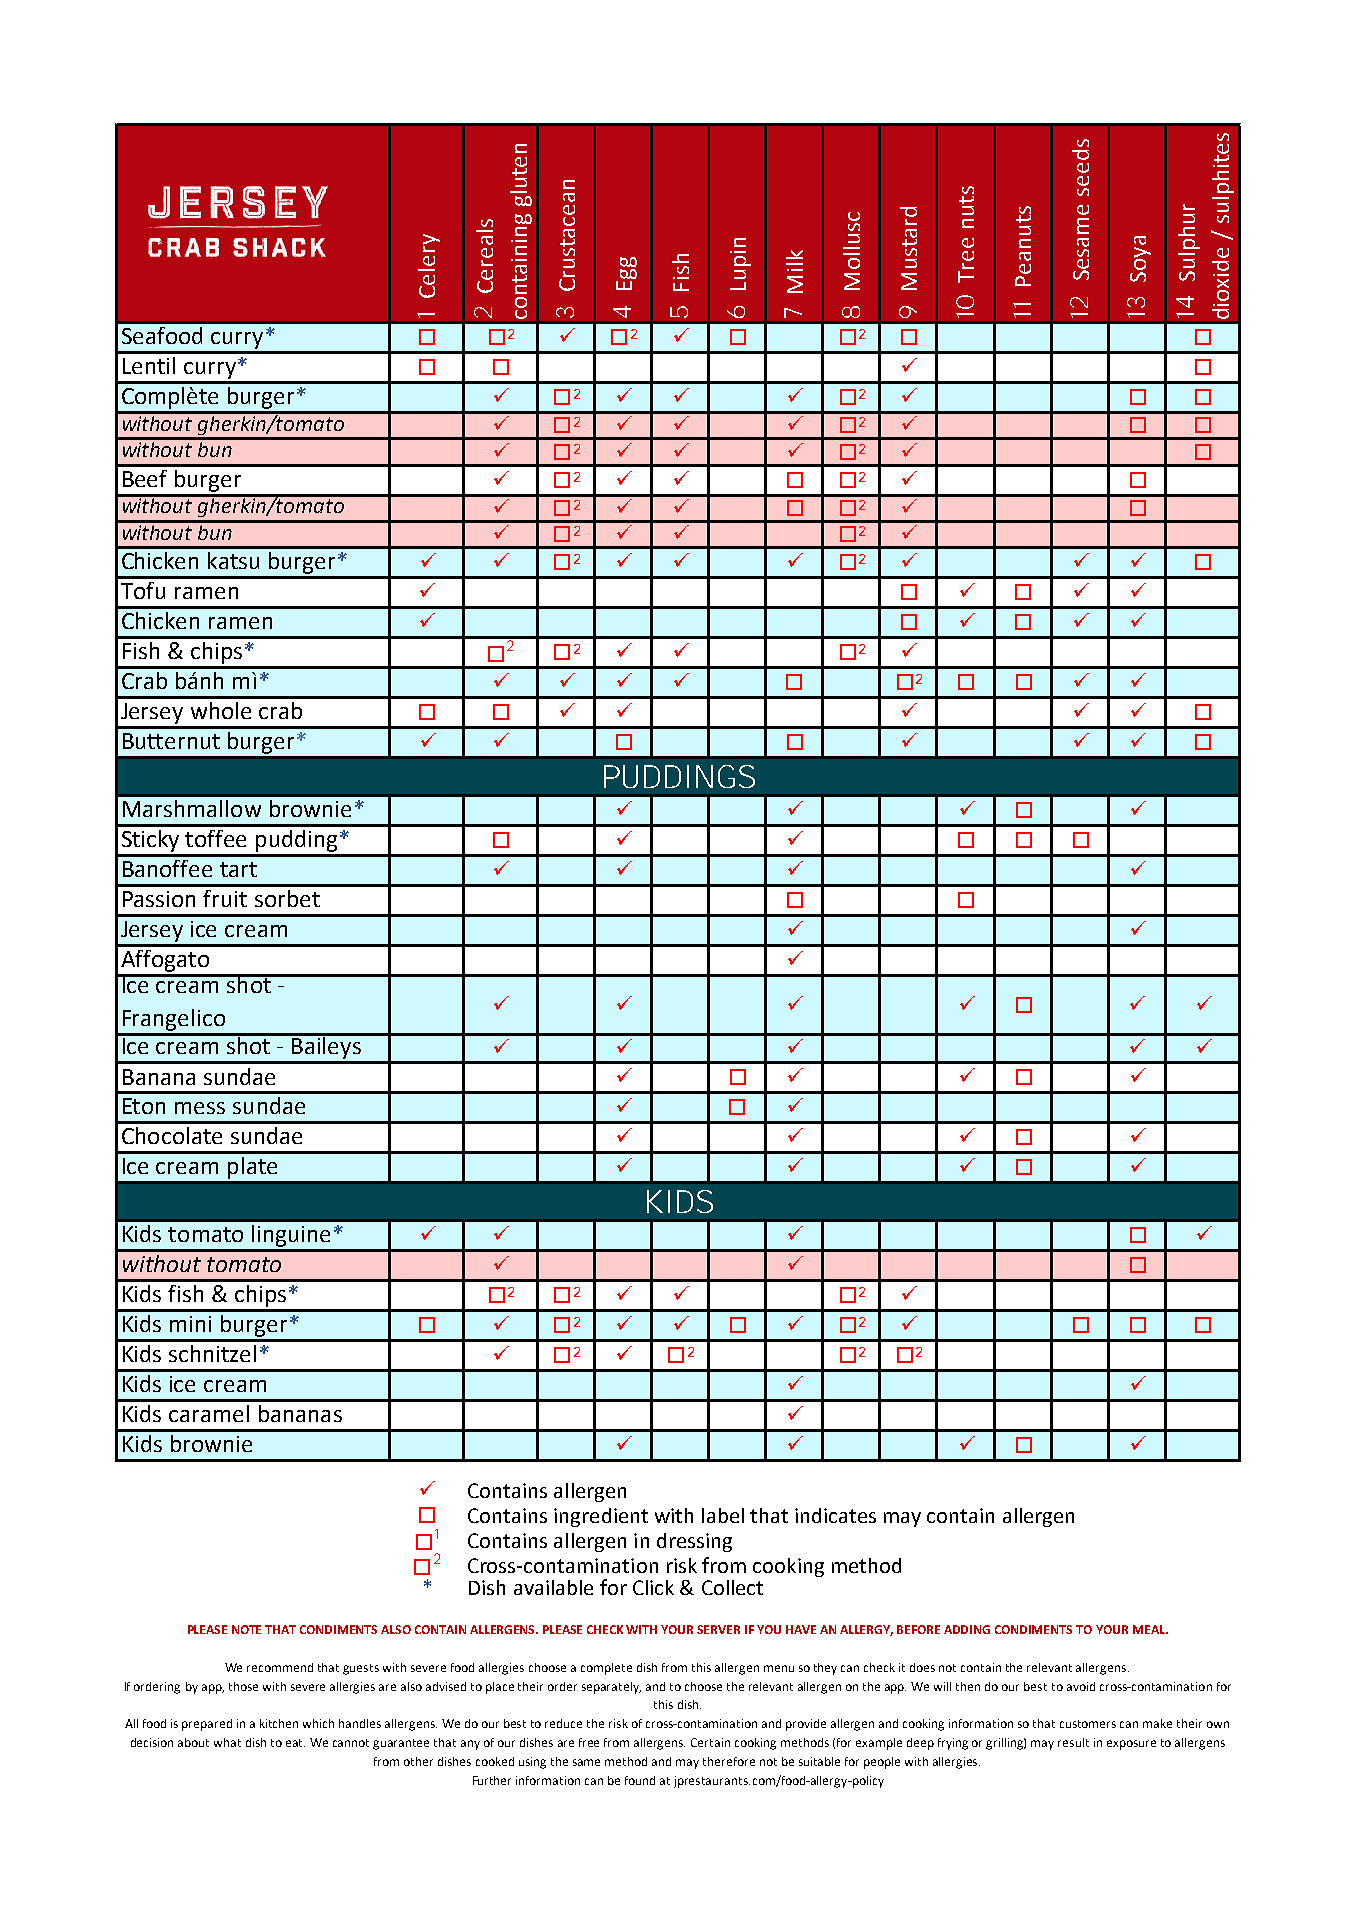  I want to click on whole, so click(221, 710).
